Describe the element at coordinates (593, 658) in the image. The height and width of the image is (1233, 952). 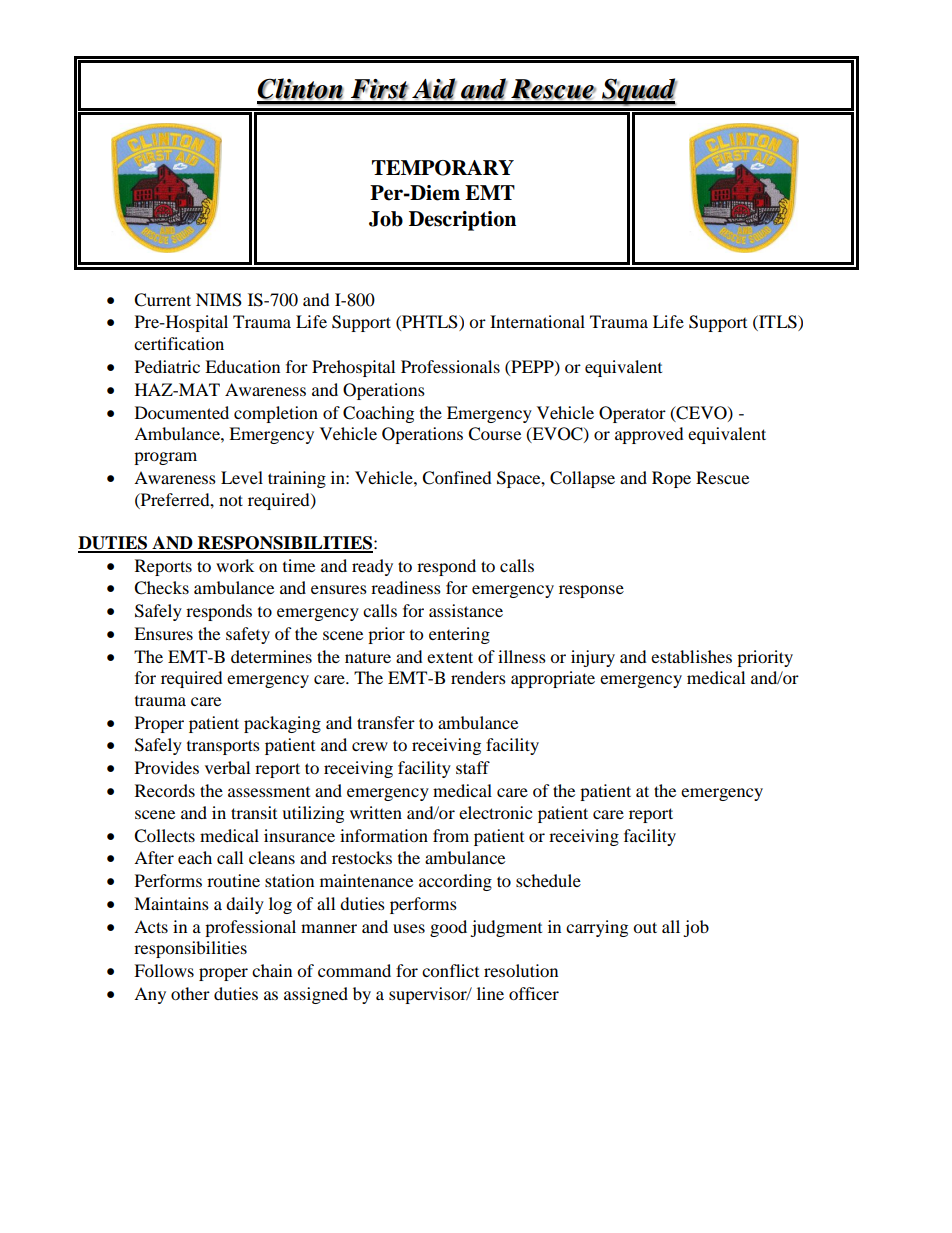
I see `injury` at that location.
